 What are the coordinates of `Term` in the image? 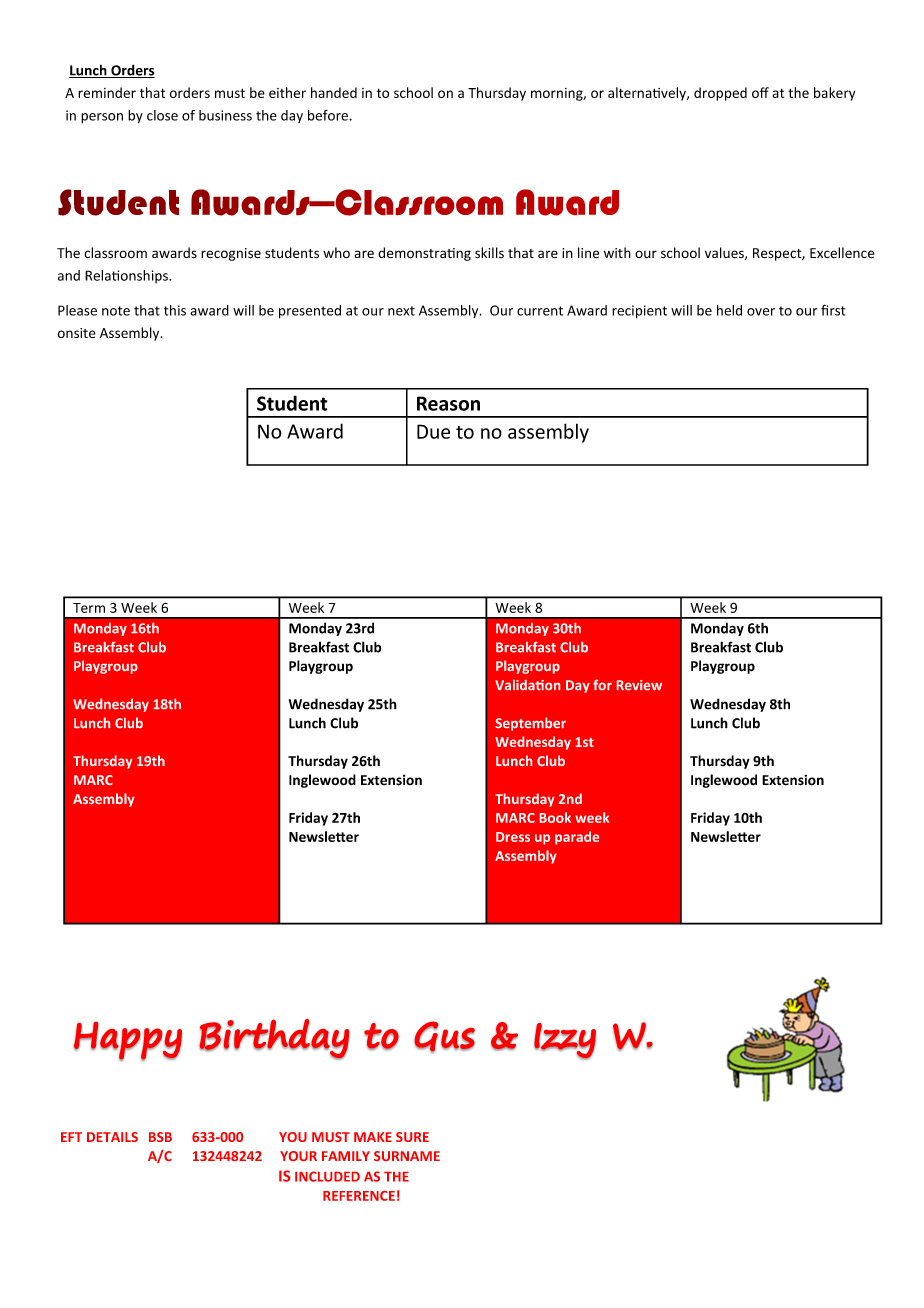 It's located at (89, 608).
